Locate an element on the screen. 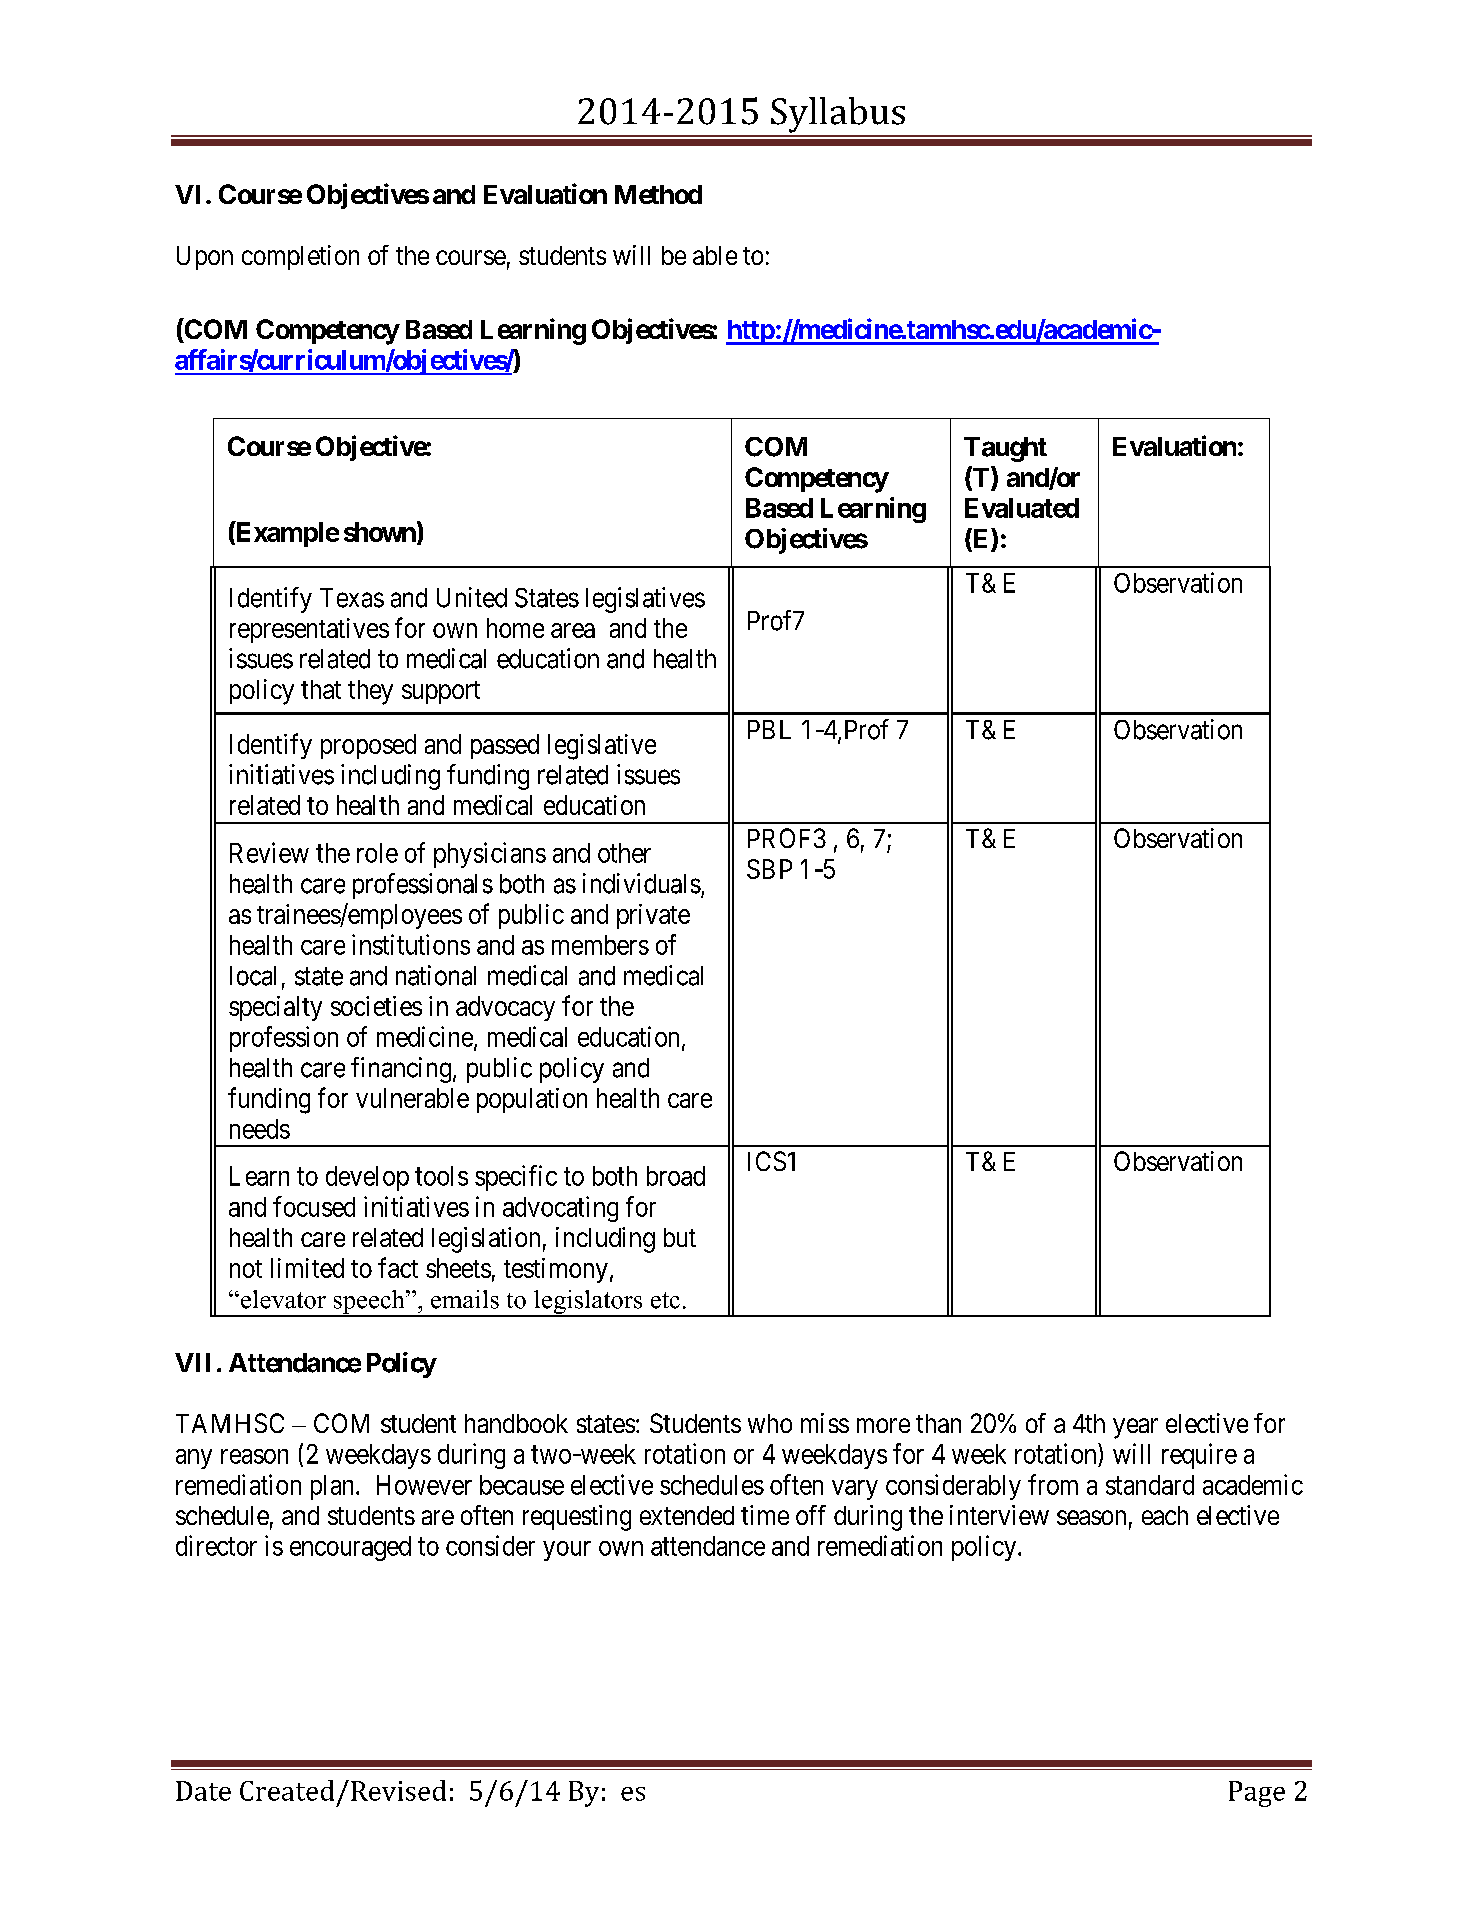 The height and width of the screenshot is (1919, 1483). who is located at coordinates (770, 1423).
